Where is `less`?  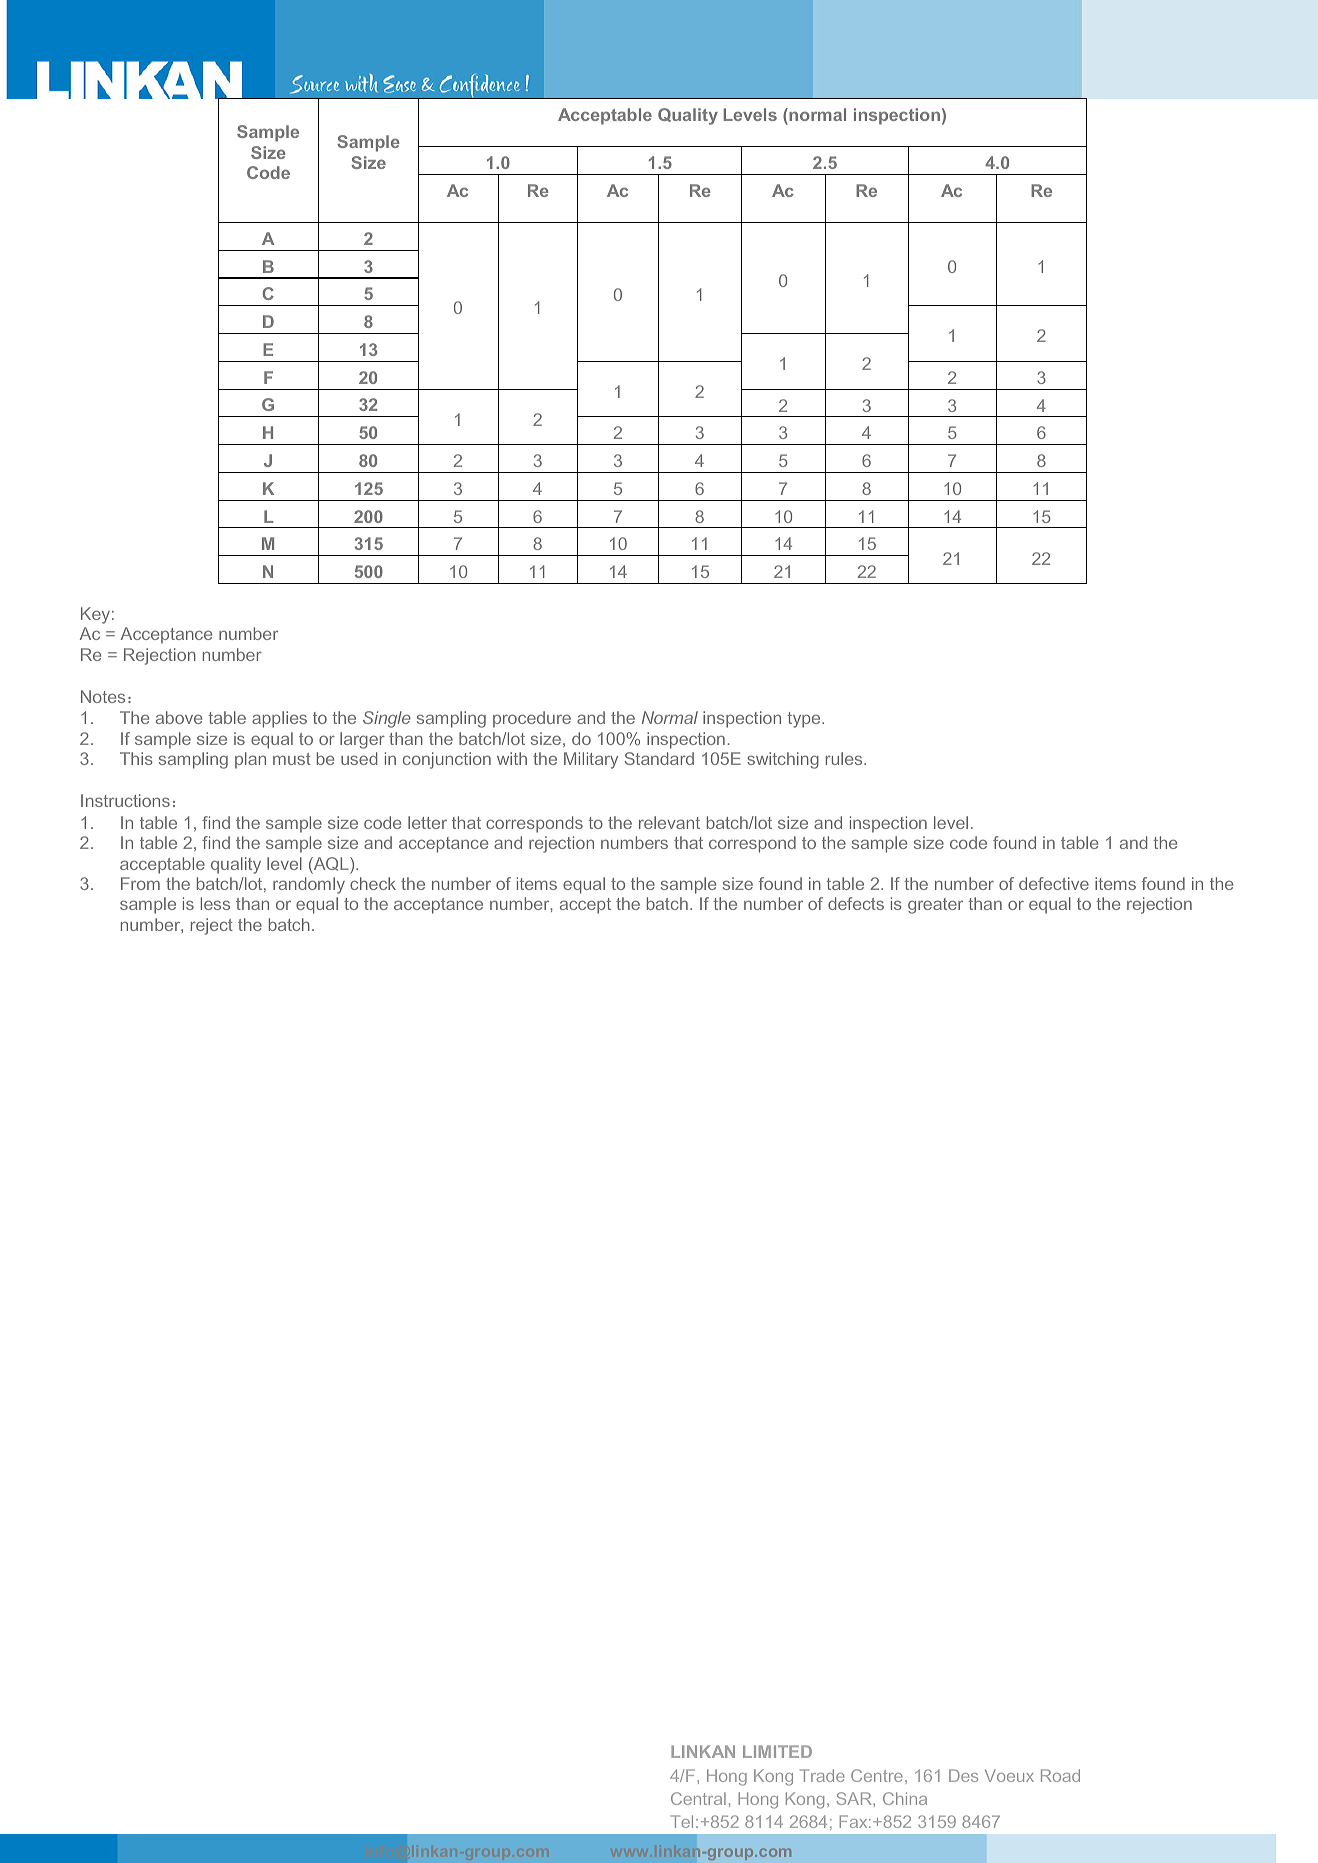
less is located at coordinates (215, 903).
